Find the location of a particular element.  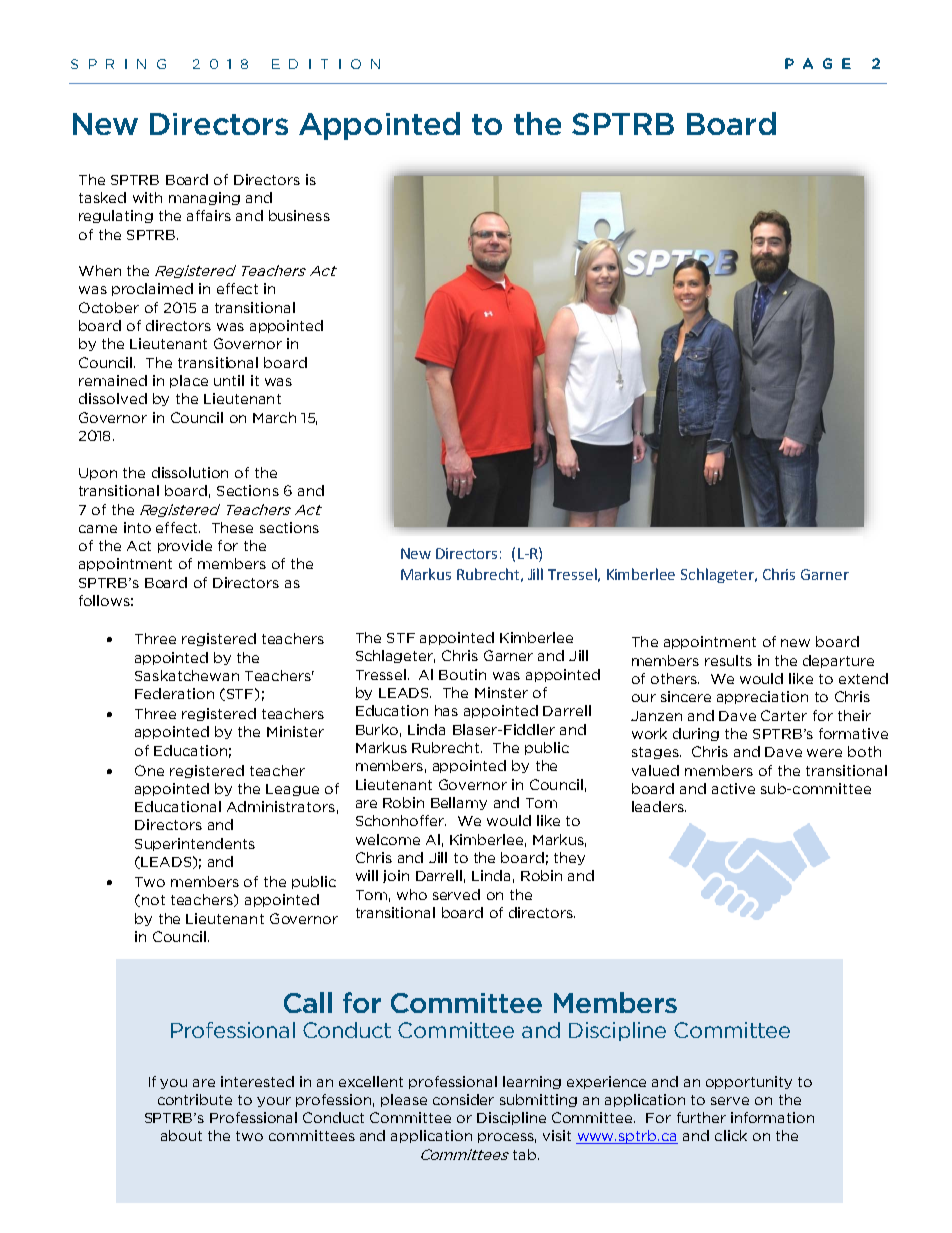

business is located at coordinates (299, 215).
